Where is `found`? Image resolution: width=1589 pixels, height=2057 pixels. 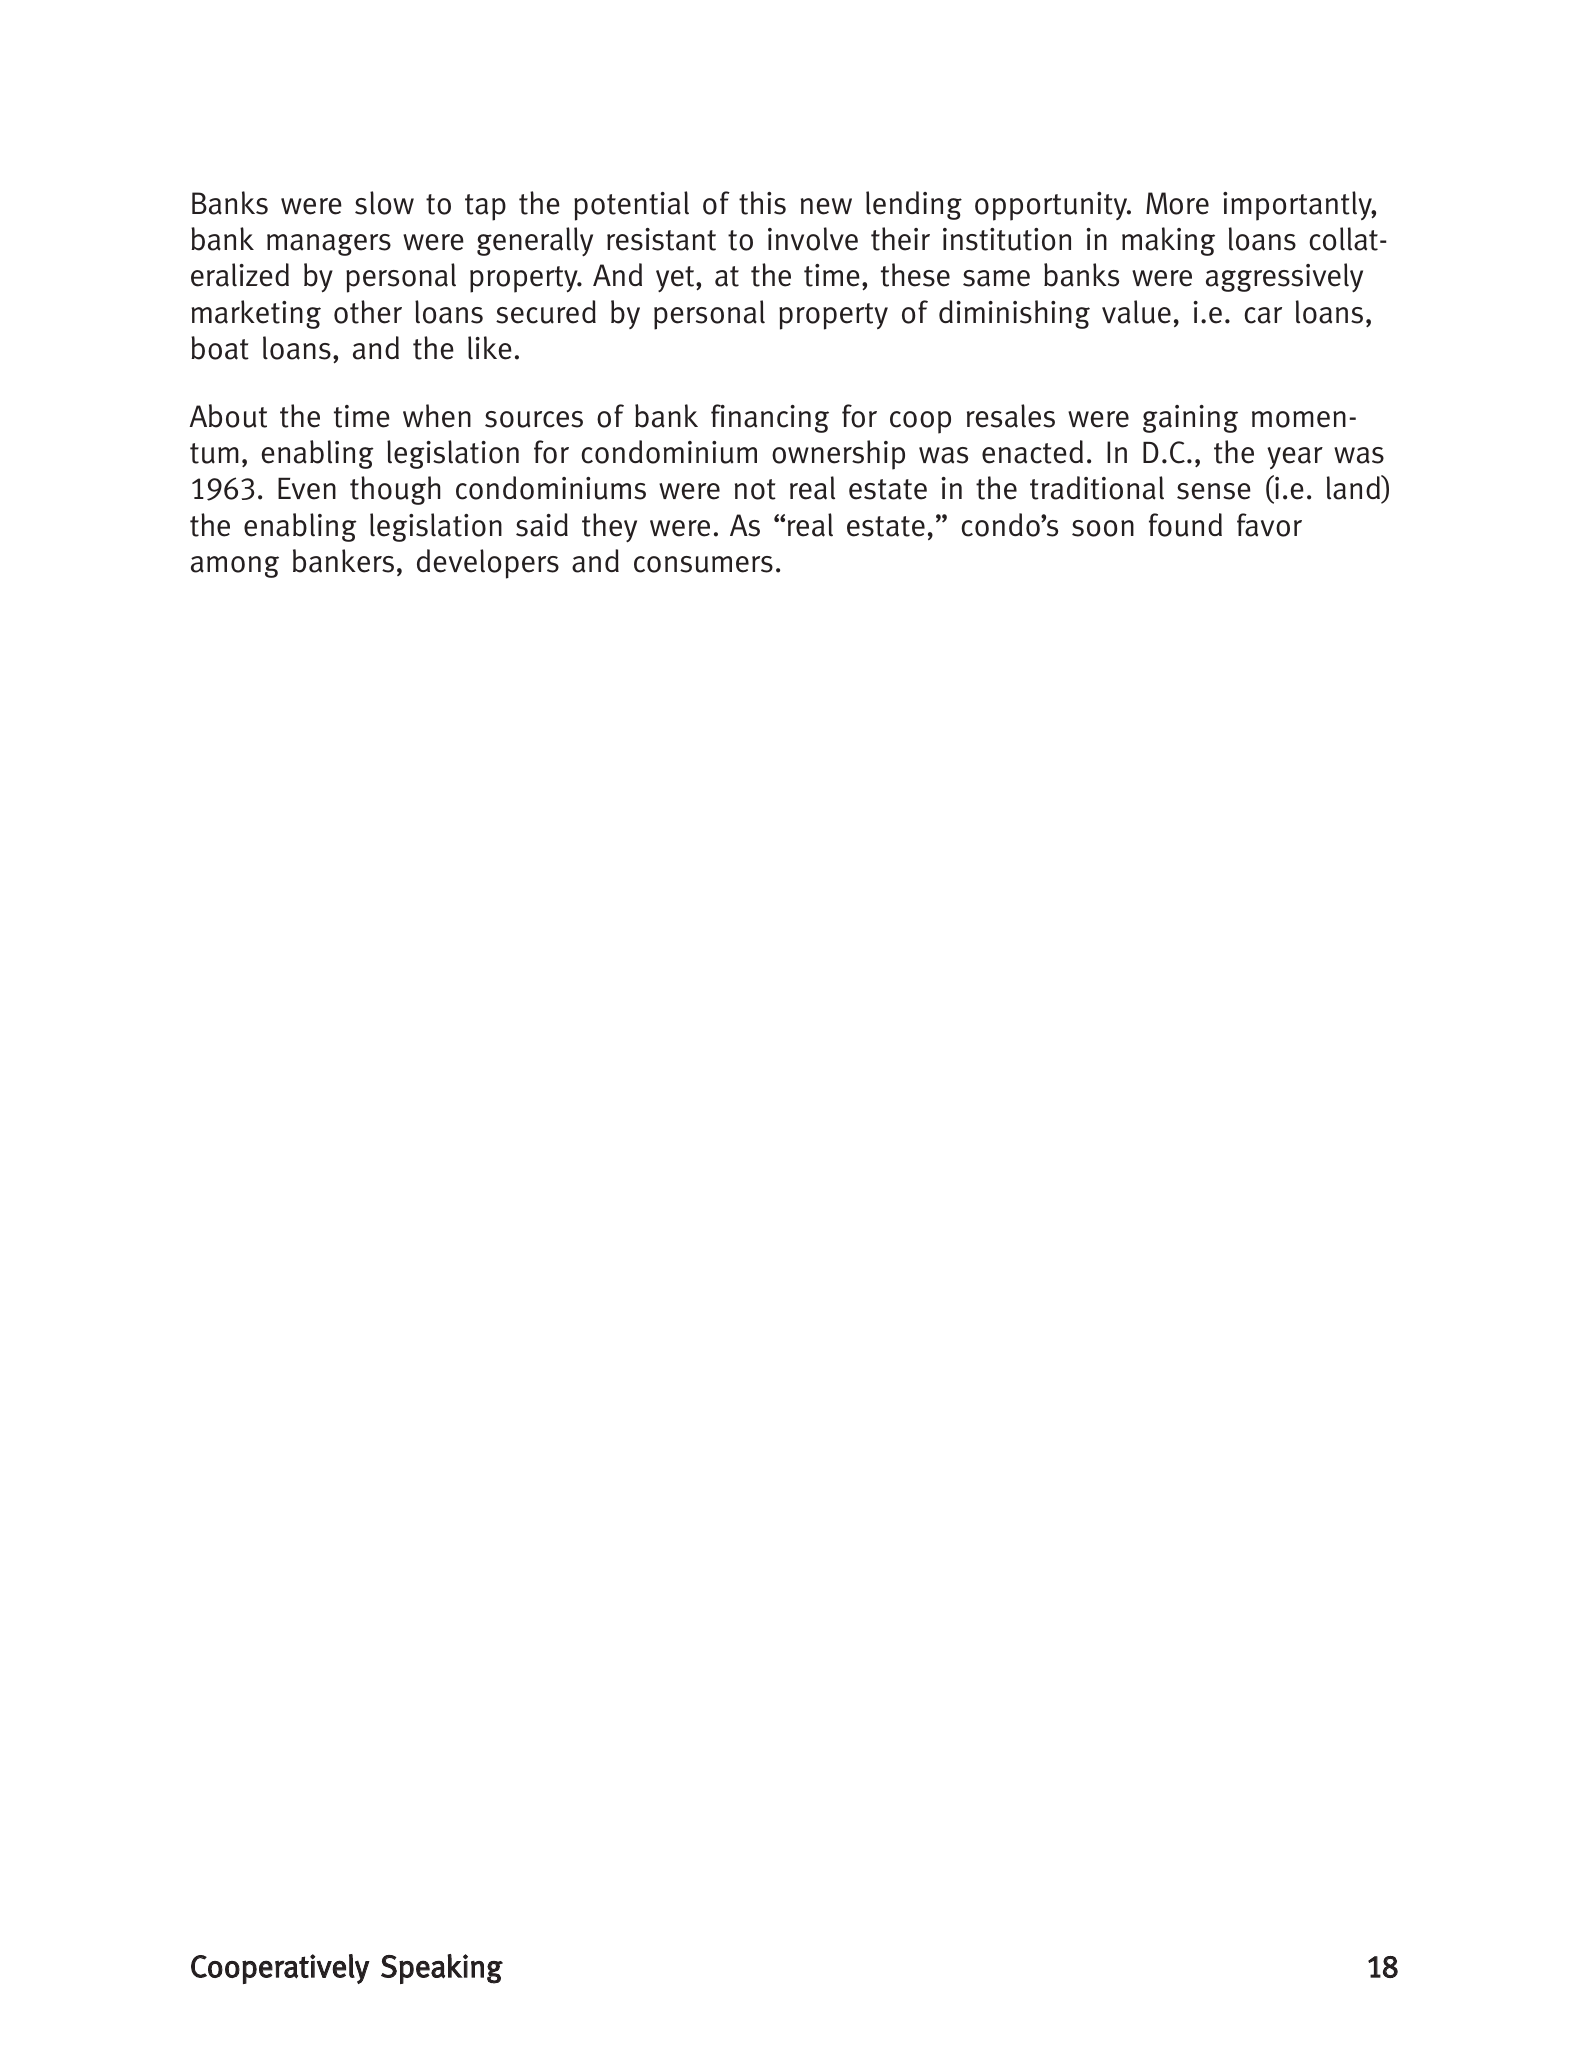 found is located at coordinates (1185, 525).
